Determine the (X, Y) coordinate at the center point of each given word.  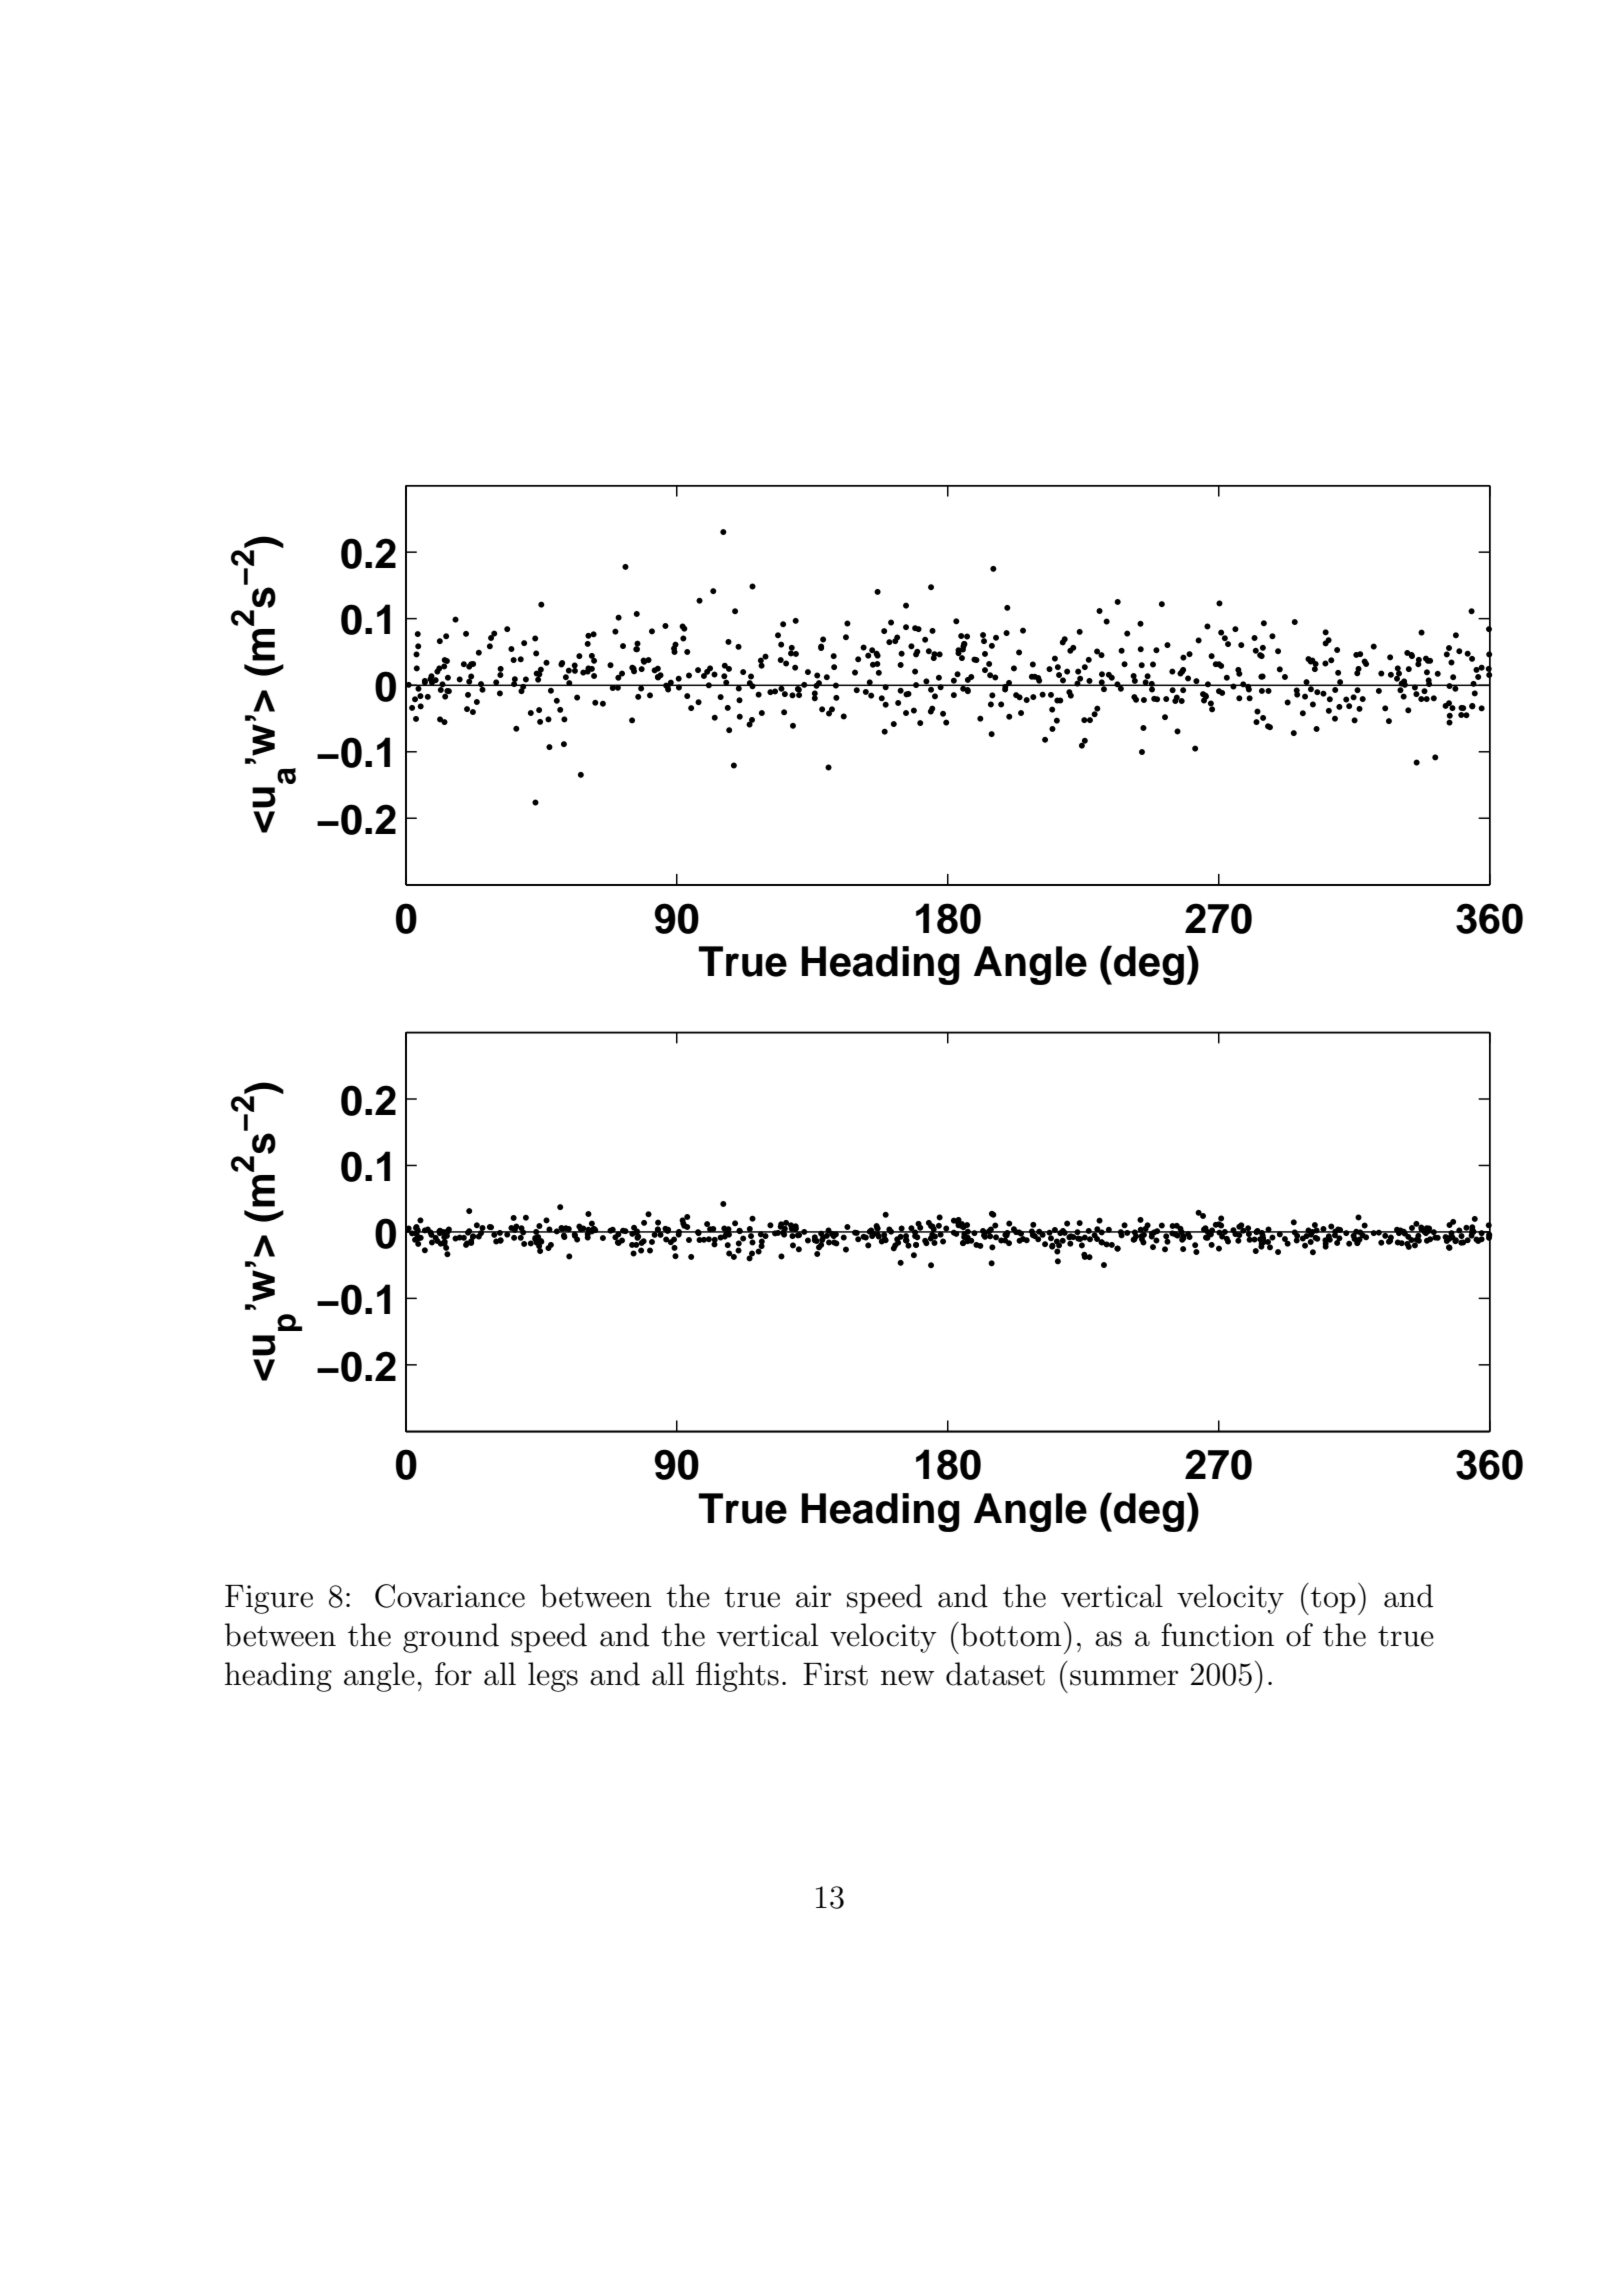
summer (1124, 1678)
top (1333, 1600)
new (907, 1678)
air (814, 1596)
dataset (995, 1674)
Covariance (450, 1596)
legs (553, 1677)
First (835, 1674)
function (1217, 1635)
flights (737, 1677)
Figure (269, 1599)
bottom (1011, 1635)
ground (451, 1638)
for (453, 1674)
